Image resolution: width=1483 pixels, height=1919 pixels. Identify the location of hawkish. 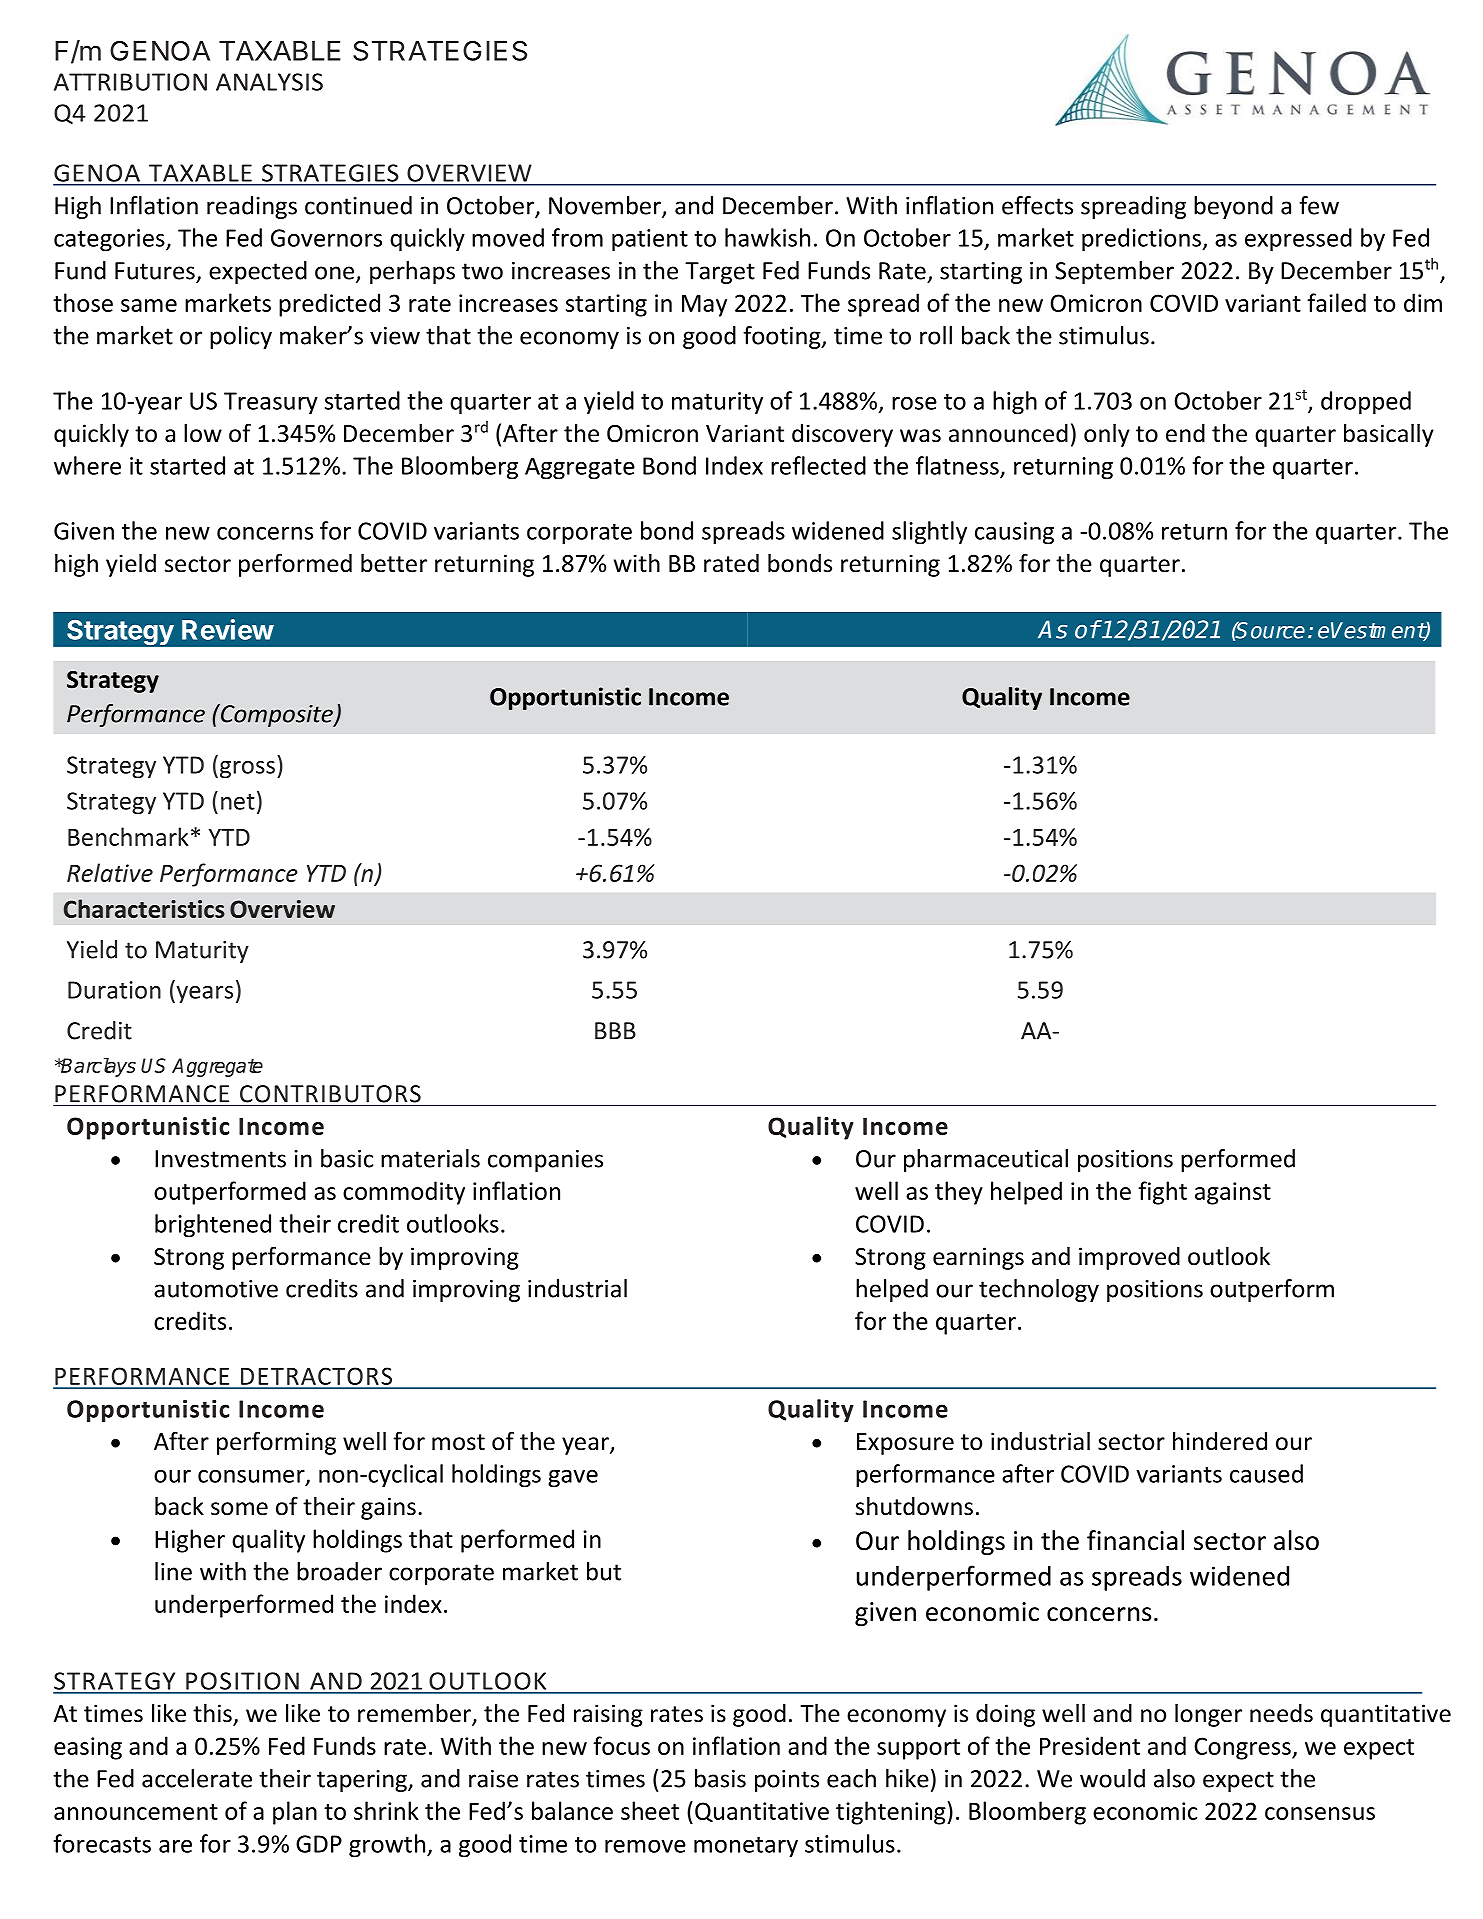
(767, 237).
